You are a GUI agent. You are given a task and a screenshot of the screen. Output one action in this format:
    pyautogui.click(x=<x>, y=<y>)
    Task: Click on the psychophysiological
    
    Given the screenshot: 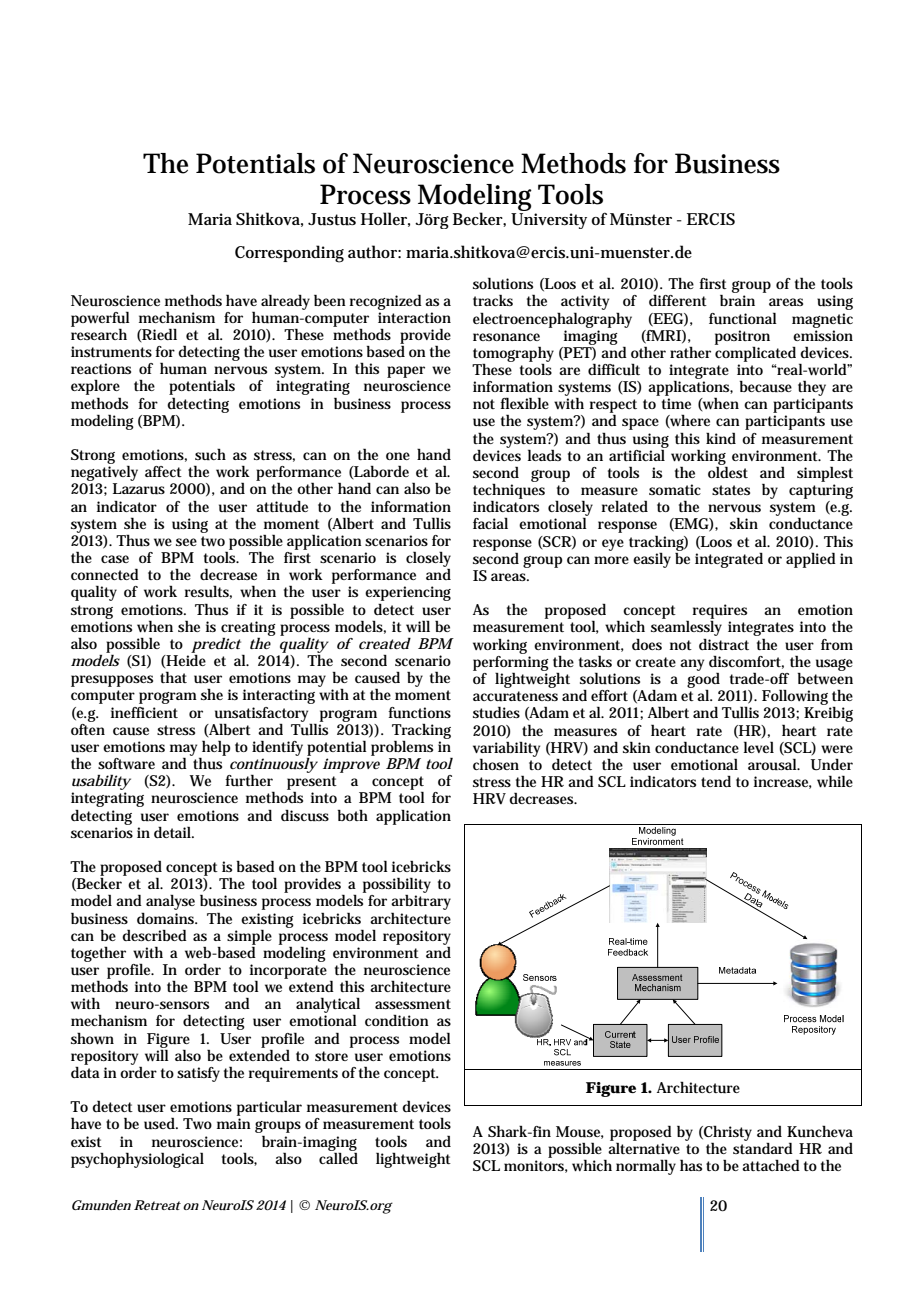 What is the action you would take?
    pyautogui.click(x=137, y=1160)
